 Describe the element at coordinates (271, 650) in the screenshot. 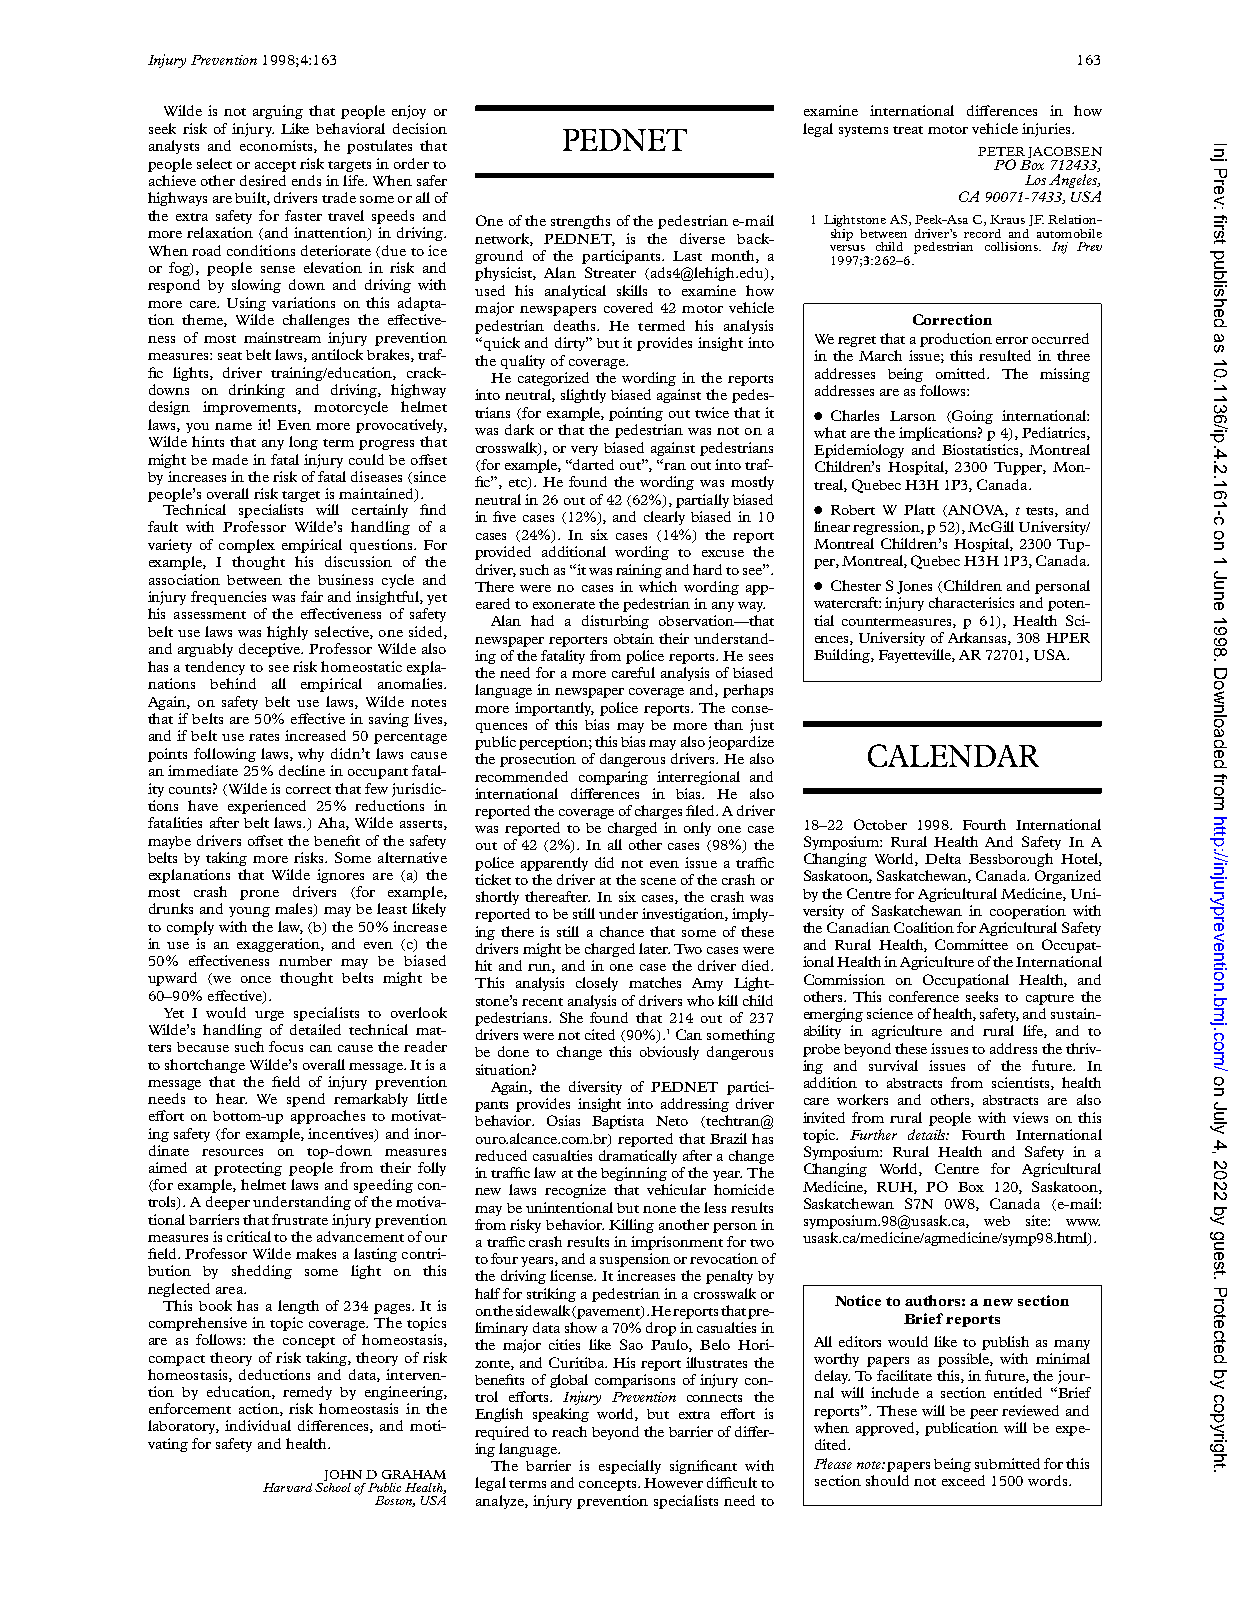

I see `deceptive` at that location.
